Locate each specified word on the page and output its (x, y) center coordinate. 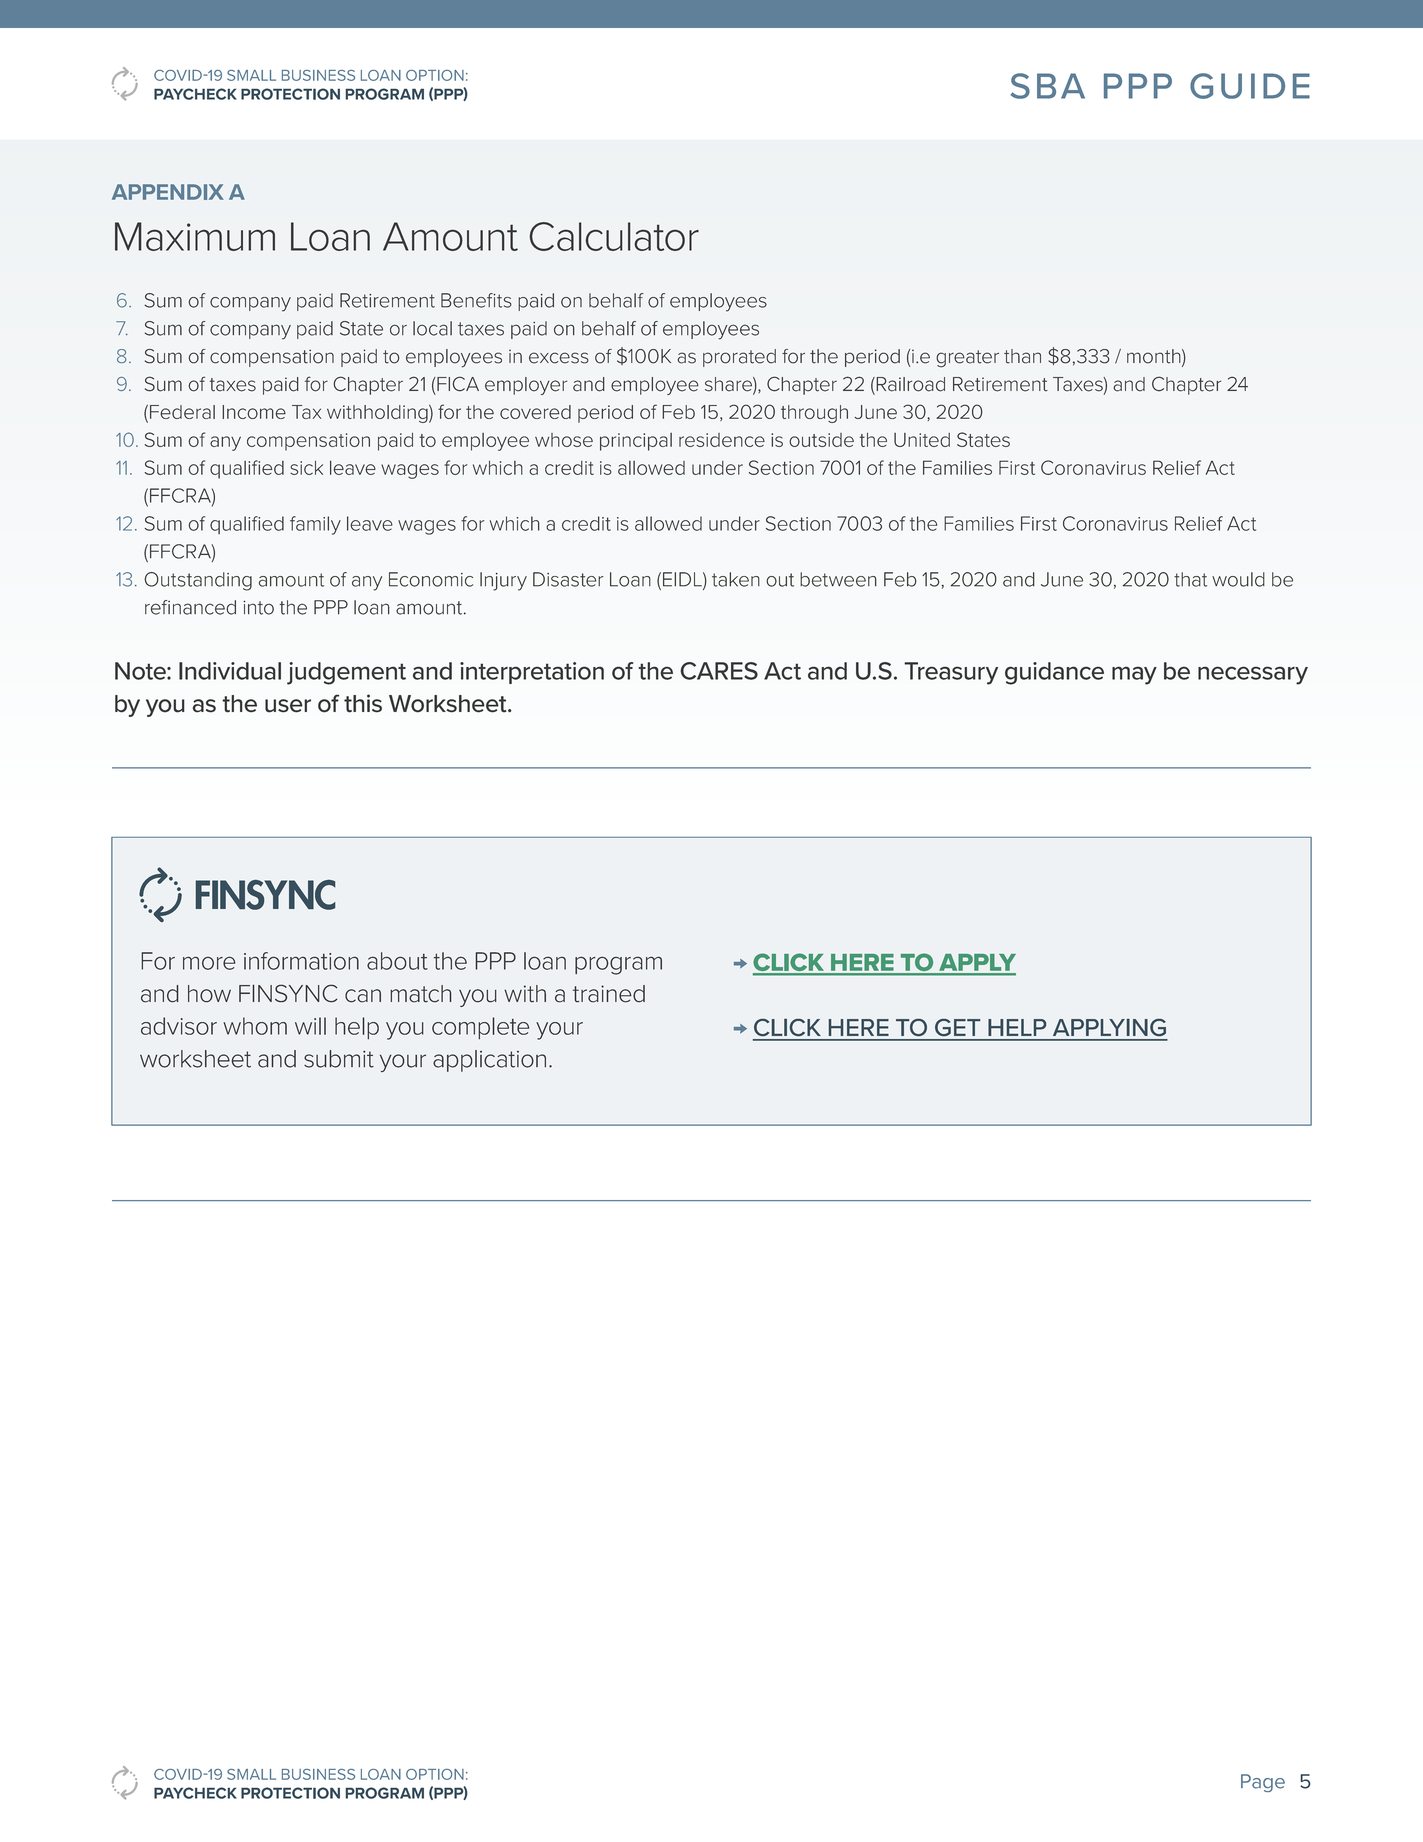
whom (255, 1026)
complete (480, 1028)
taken (736, 579)
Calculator (614, 236)
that (1190, 579)
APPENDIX (168, 192)
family (315, 525)
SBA (1048, 86)
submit (339, 1059)
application (489, 1061)
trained (609, 994)
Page (1263, 1783)
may (1134, 675)
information (301, 961)
